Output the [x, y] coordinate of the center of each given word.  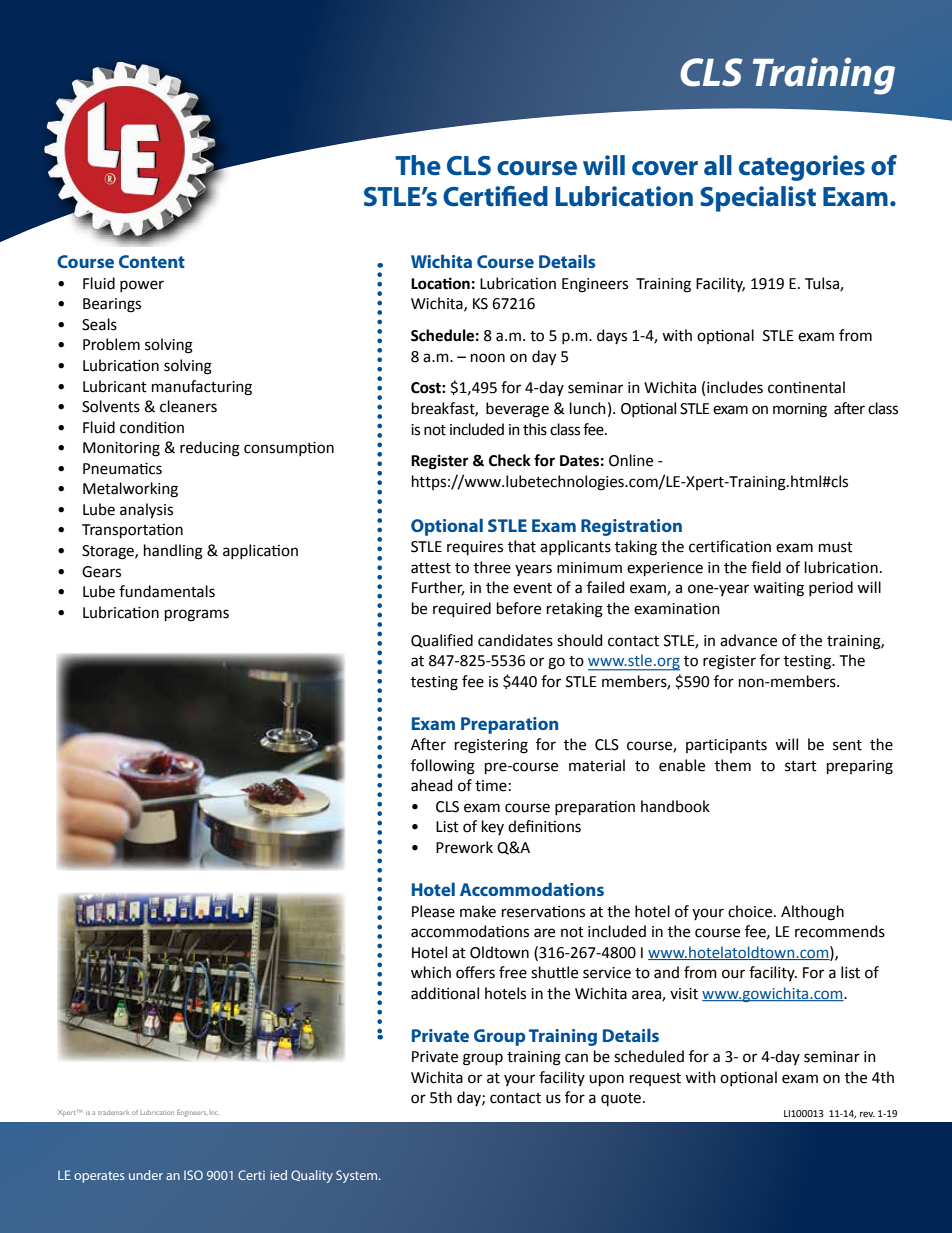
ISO [193, 1175]
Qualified [442, 641]
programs [197, 615]
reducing [210, 449]
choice [751, 911]
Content [152, 261]
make [478, 911]
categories [802, 168]
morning [800, 410]
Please [433, 911]
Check [510, 460]
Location [440, 283]
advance [748, 640]
